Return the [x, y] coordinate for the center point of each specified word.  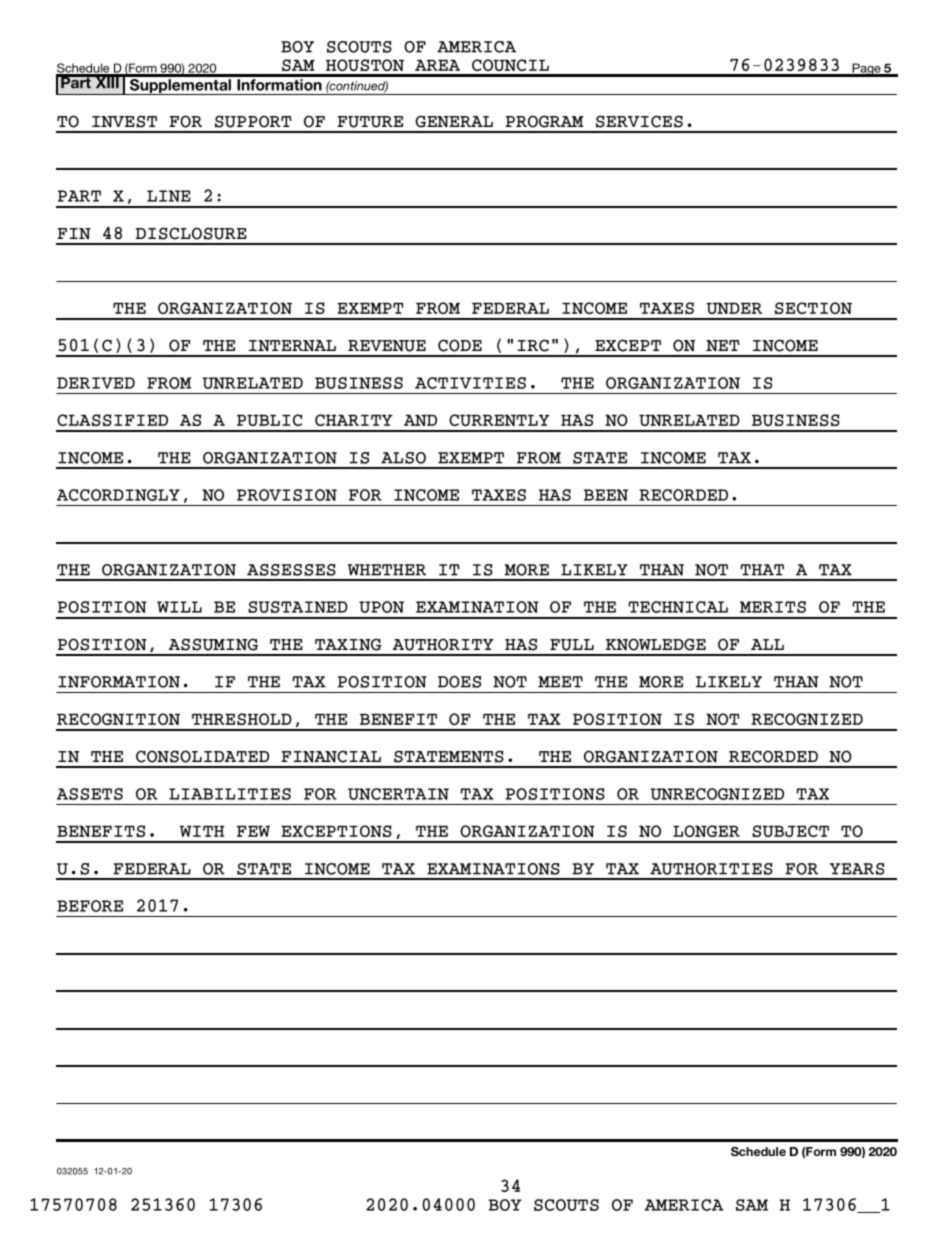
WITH [202, 831]
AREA [437, 65]
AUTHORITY [443, 644]
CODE [460, 345]
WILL [179, 607]
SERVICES [639, 121]
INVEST [124, 121]
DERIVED [96, 383]
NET [723, 346]
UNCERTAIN [398, 794]
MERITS [773, 607]
